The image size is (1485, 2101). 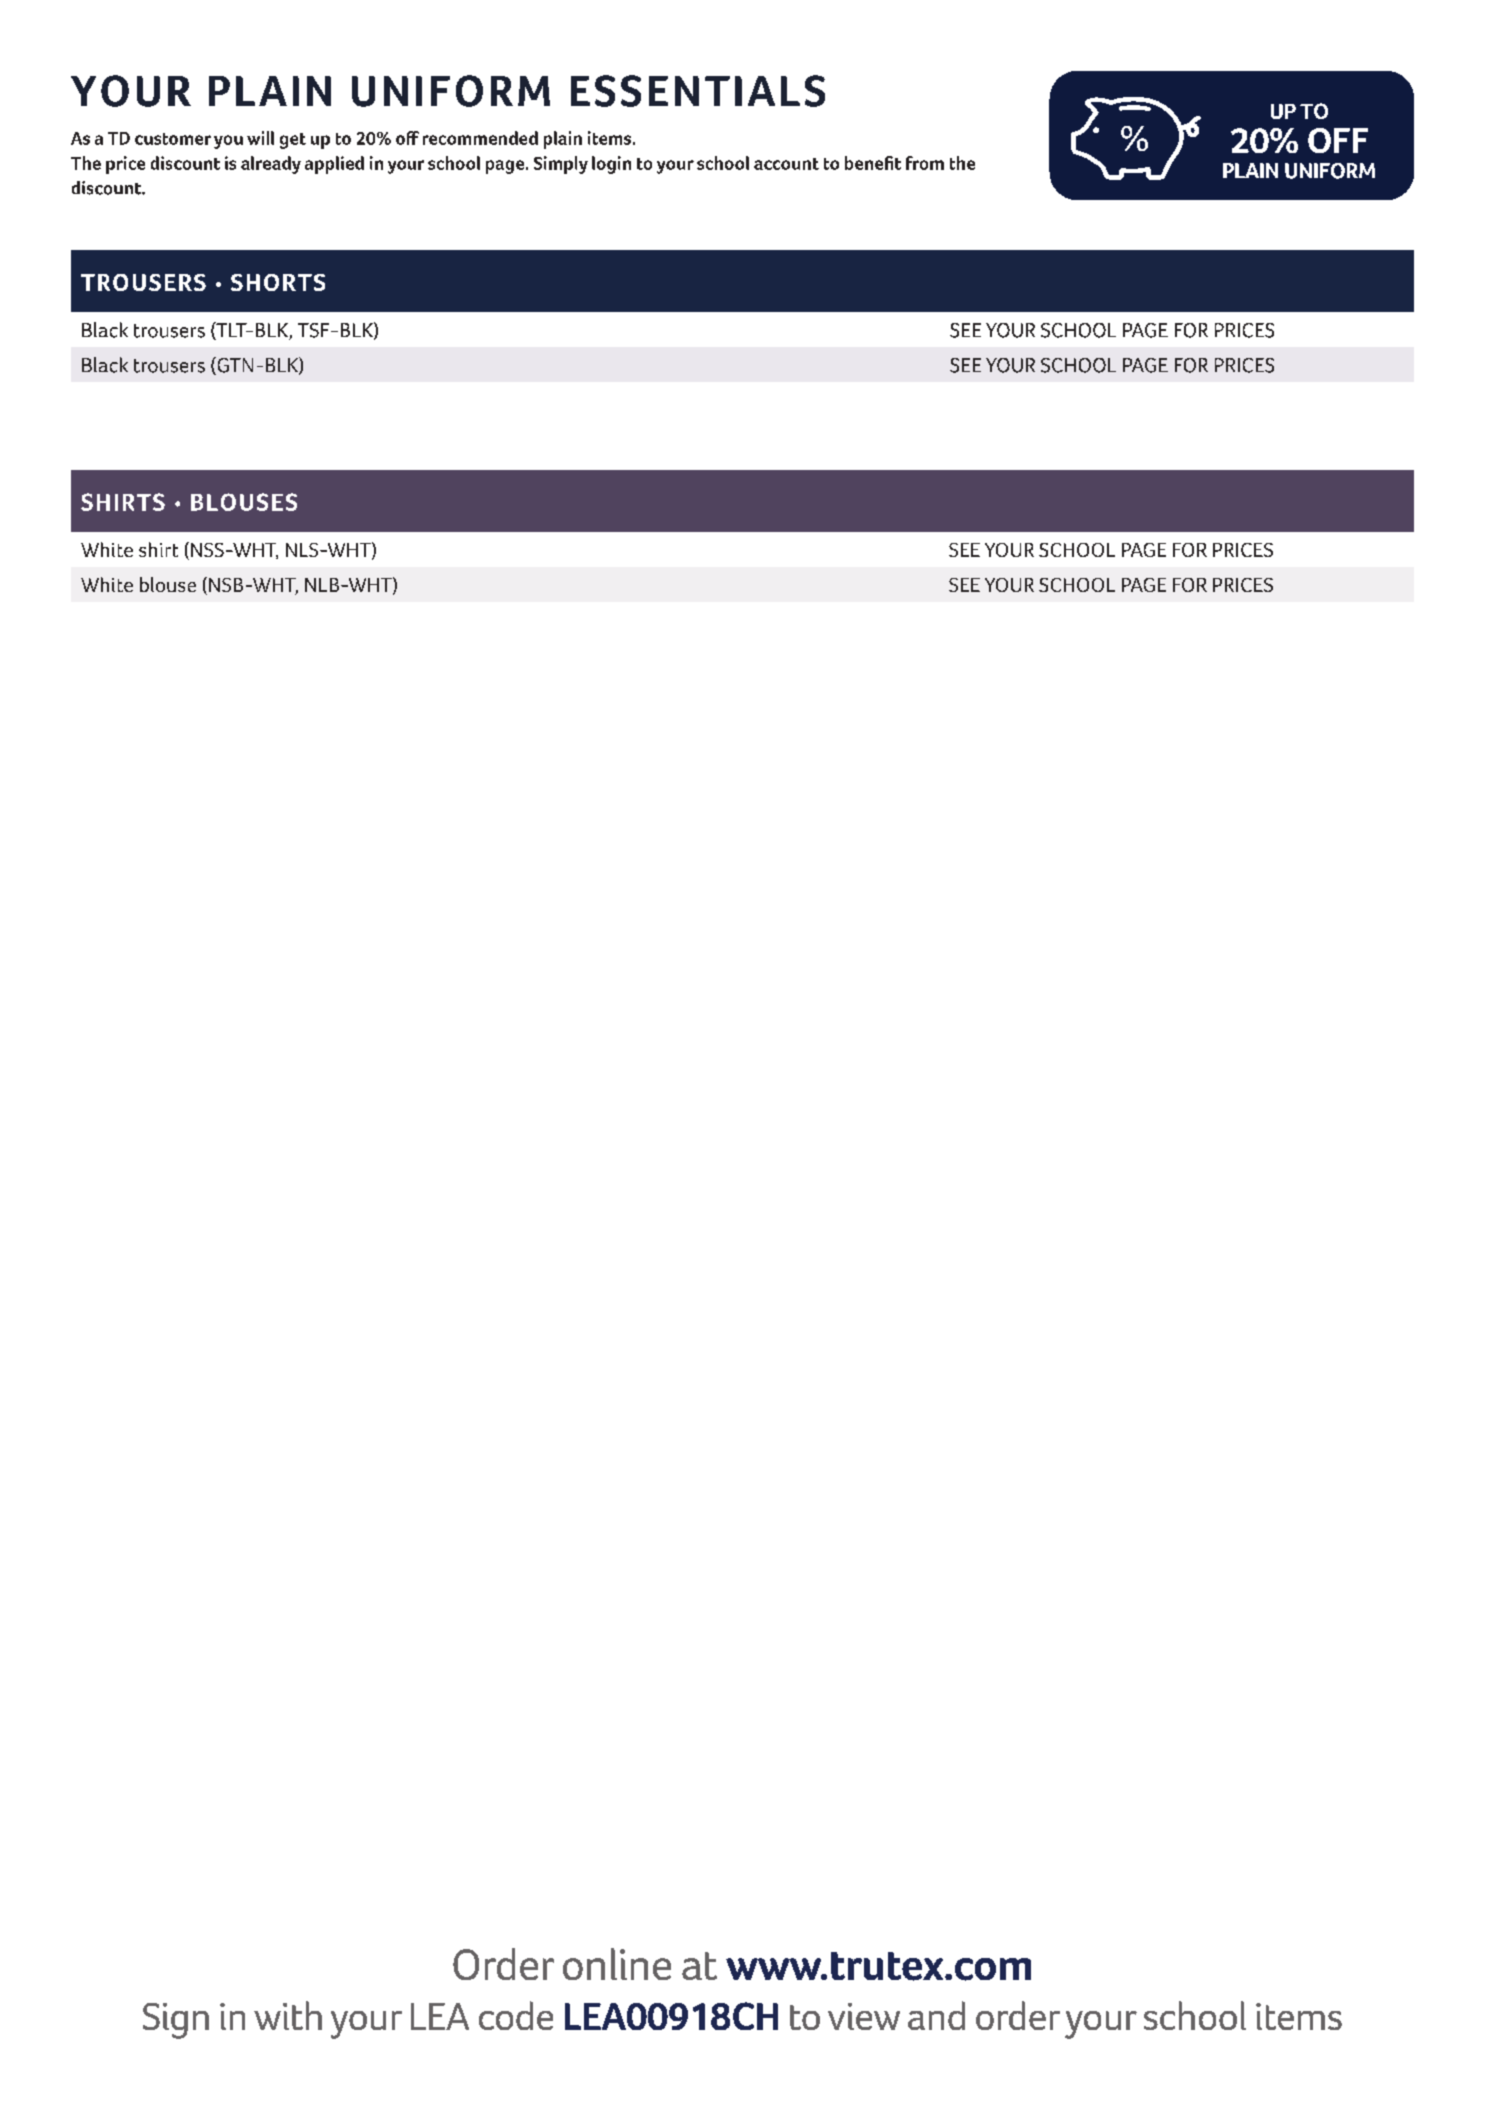 What do you see at coordinates (278, 282) in the image?
I see `SHORTS` at bounding box center [278, 282].
